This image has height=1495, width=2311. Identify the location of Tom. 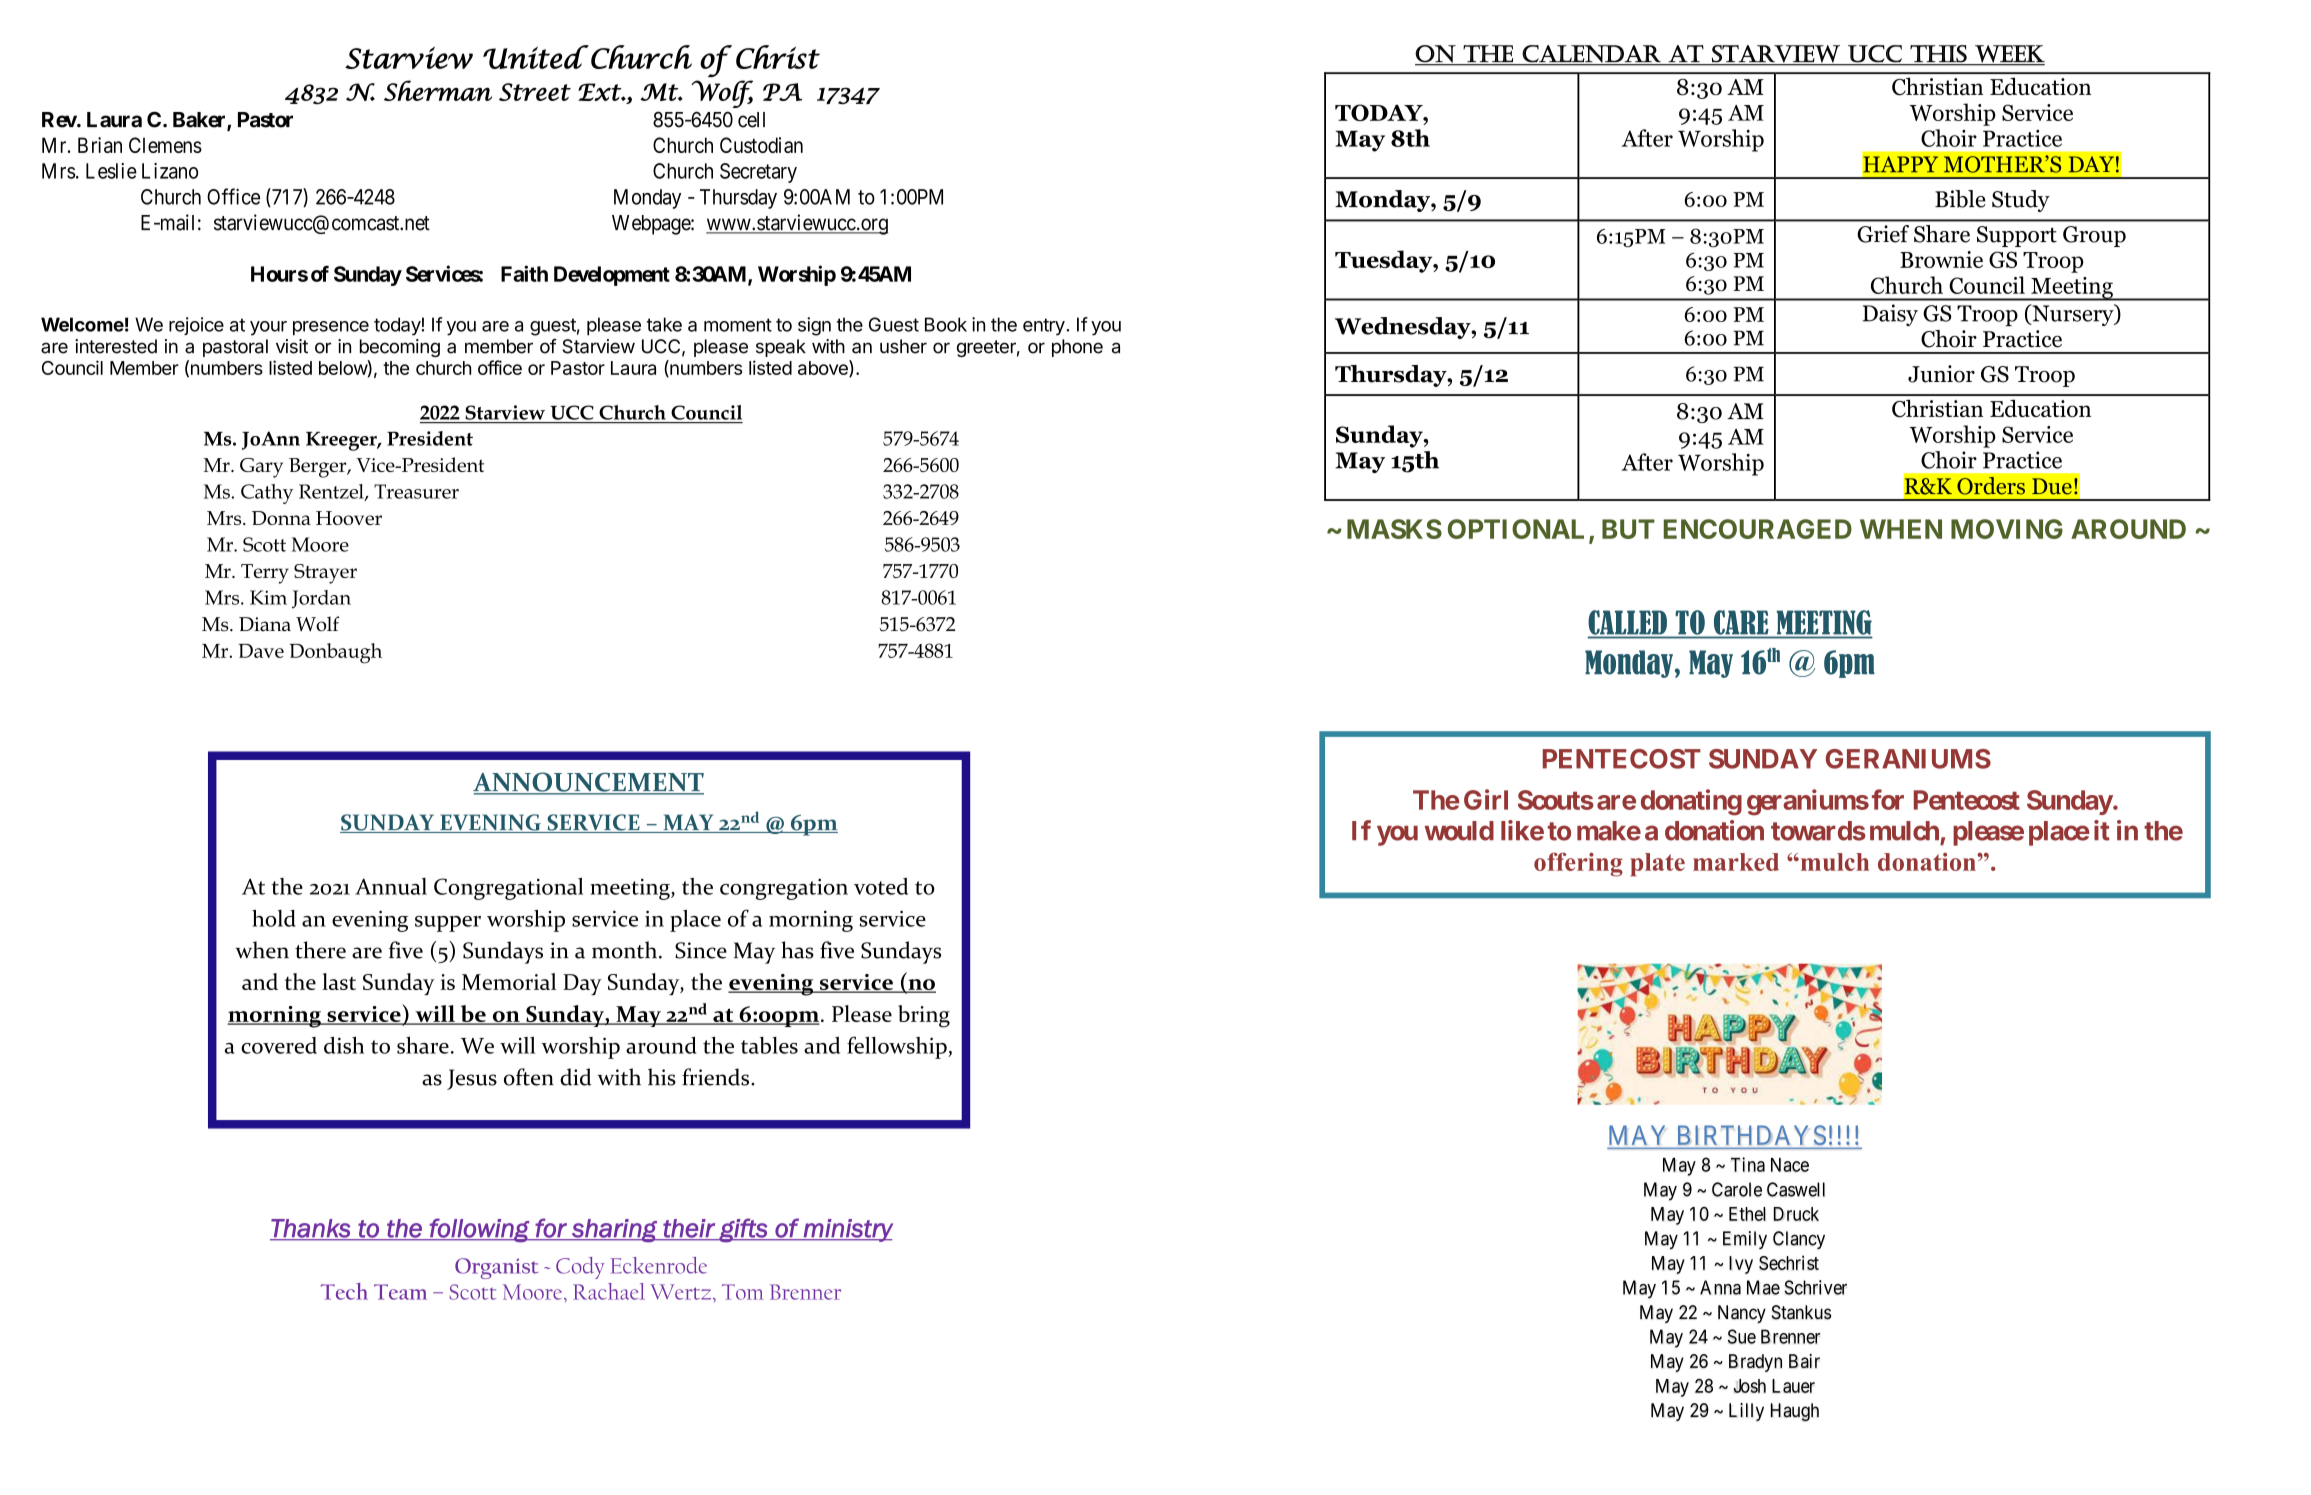
(743, 1292).
